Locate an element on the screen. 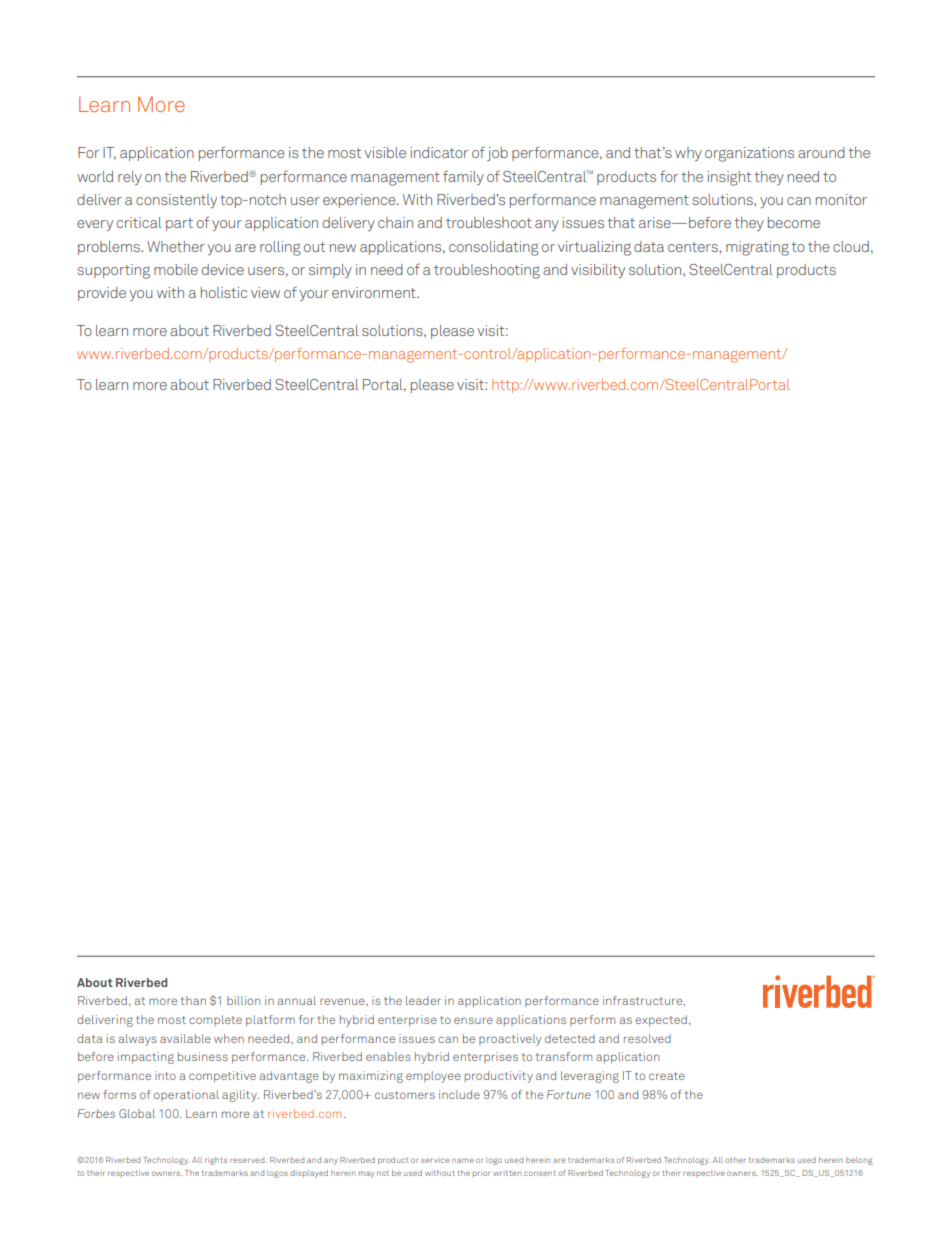 This screenshot has height=1233, width=952. consistently is located at coordinates (176, 201).
